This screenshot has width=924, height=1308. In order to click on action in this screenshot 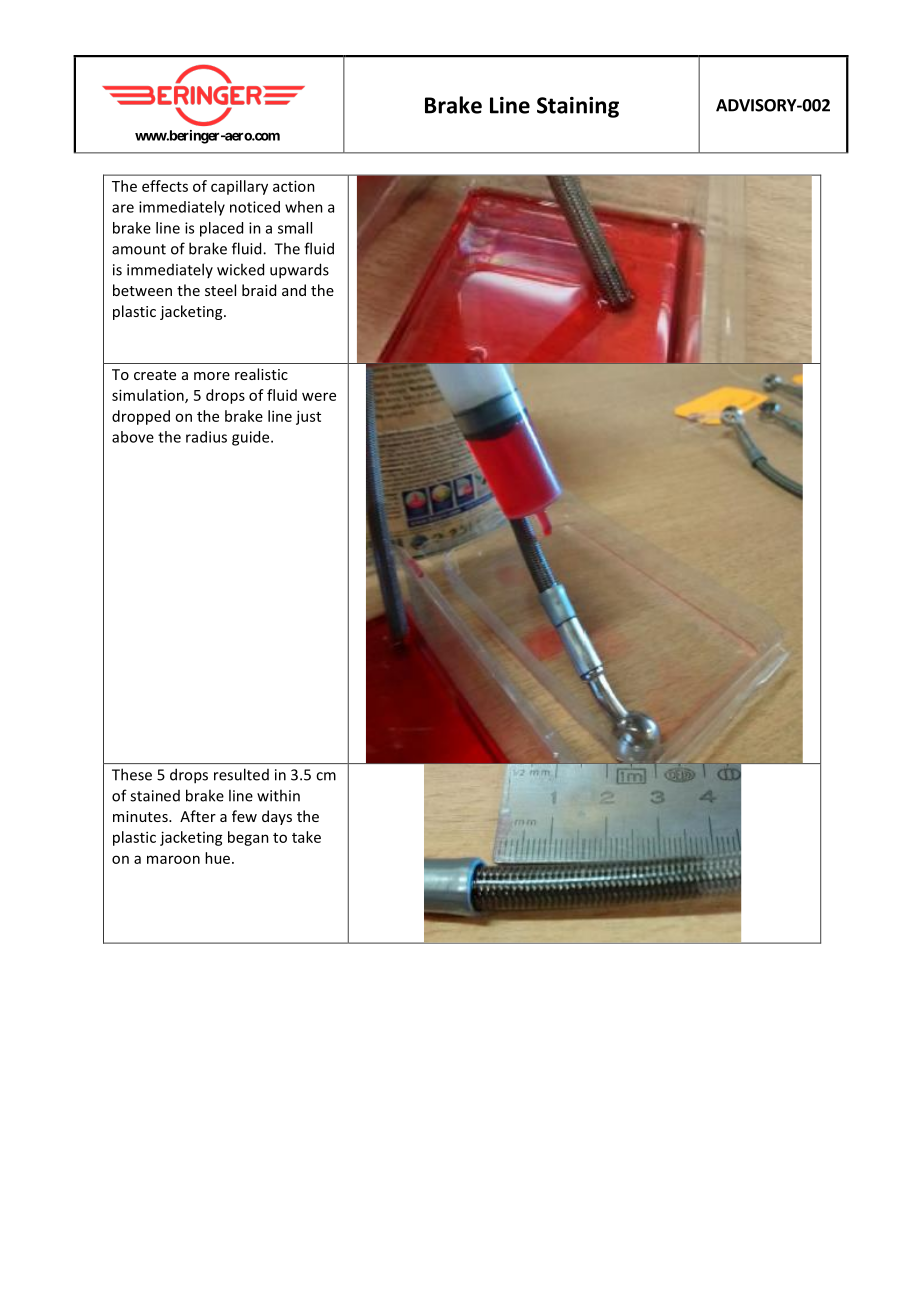, I will do `click(294, 186)`.
